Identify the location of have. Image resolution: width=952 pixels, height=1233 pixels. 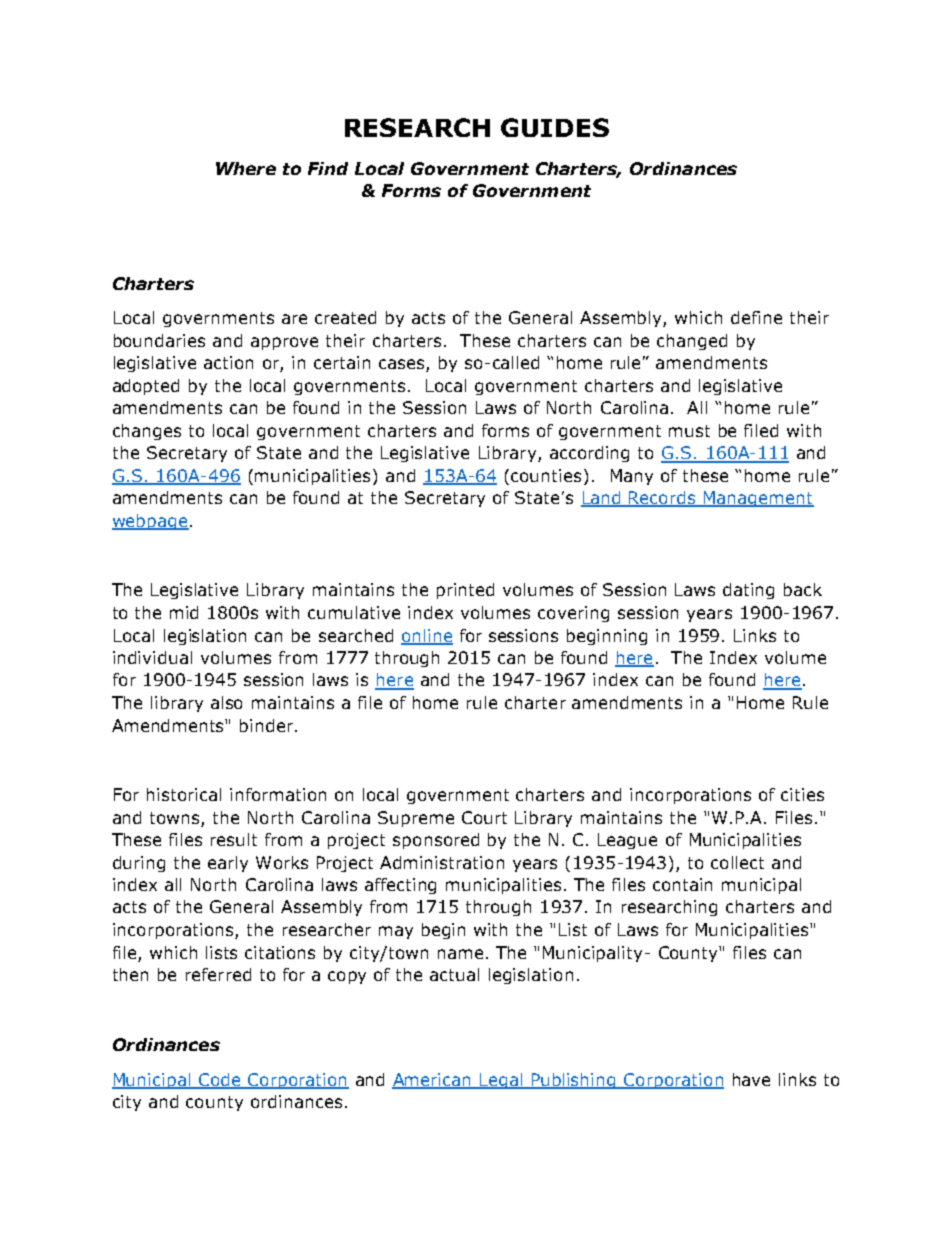
(751, 1079).
